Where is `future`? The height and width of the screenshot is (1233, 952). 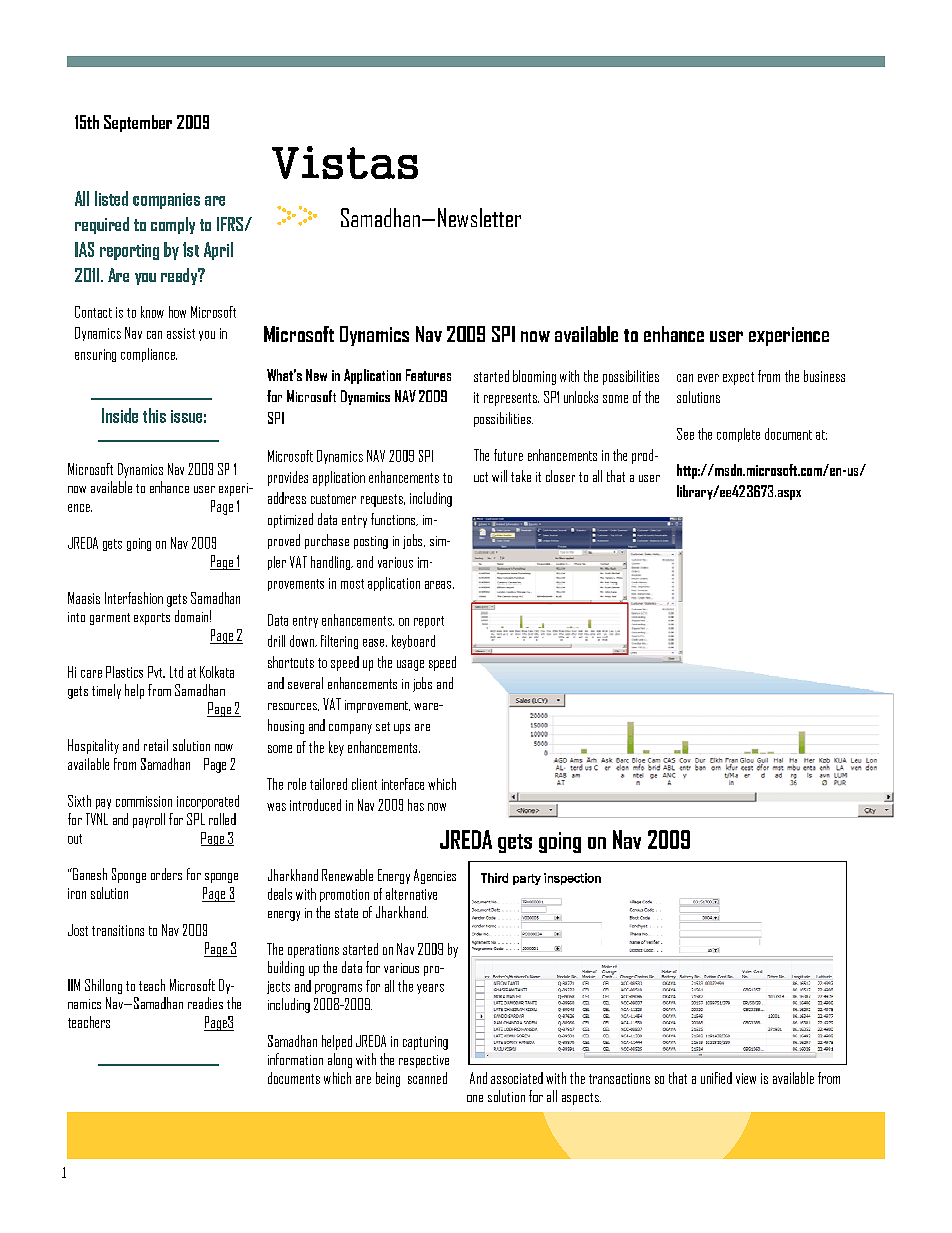
future is located at coordinates (508, 455).
